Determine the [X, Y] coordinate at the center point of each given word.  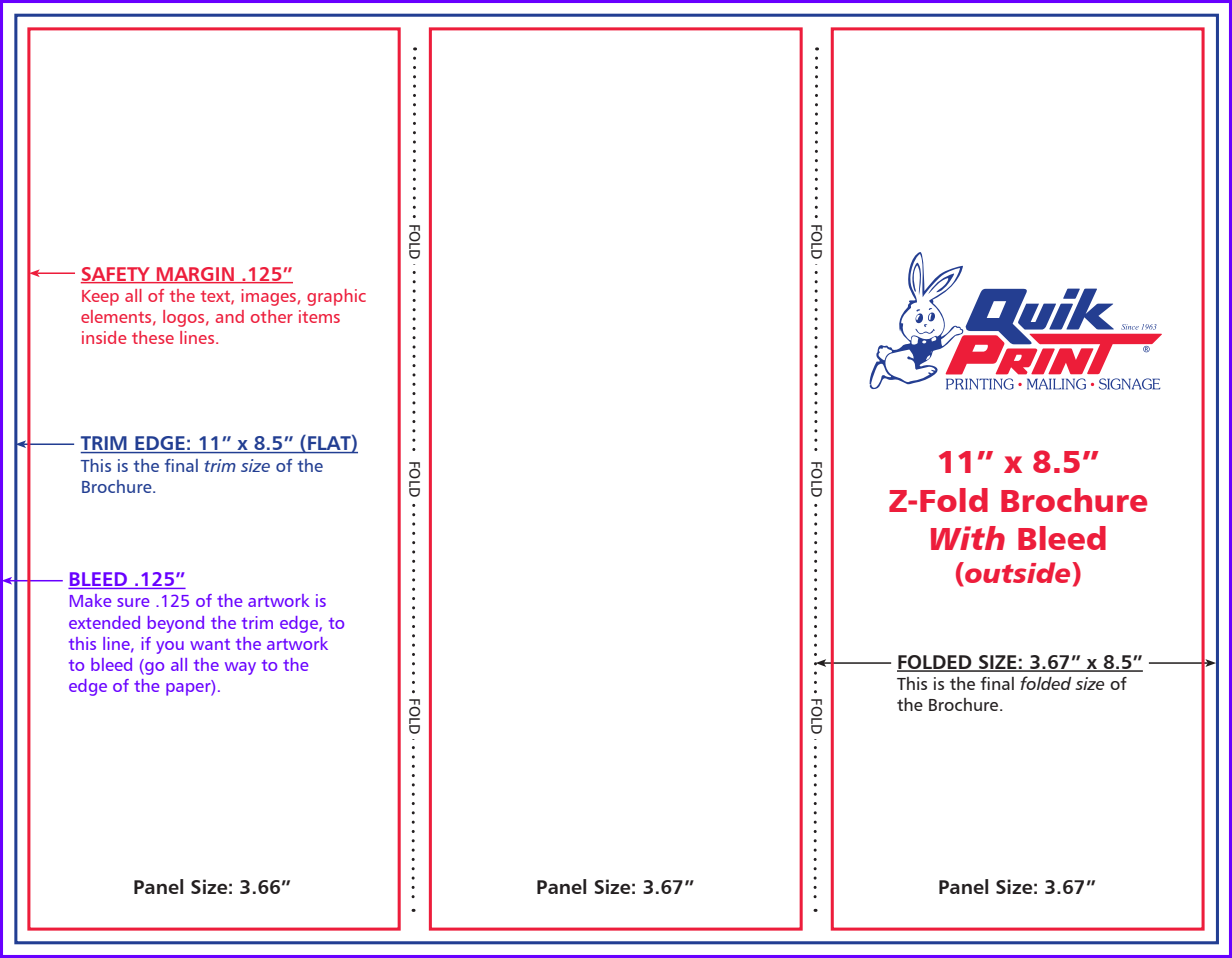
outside [1018, 574]
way [240, 668]
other [272, 316]
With [968, 538]
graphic [336, 297]
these [153, 337]
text [216, 297]
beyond [176, 624]
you [170, 647]
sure [133, 602]
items [319, 316]
